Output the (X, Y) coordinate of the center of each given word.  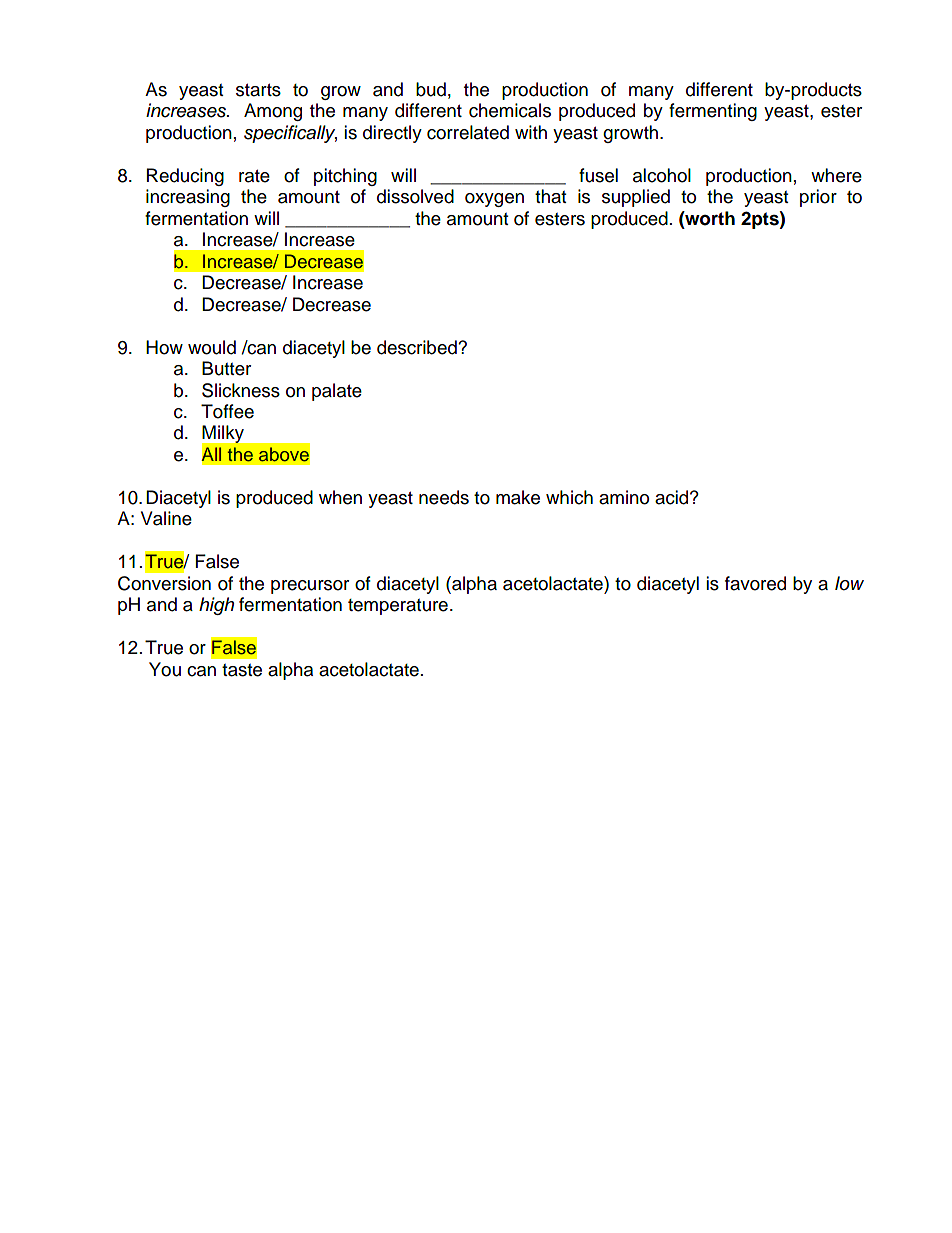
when (340, 497)
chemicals (510, 110)
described (418, 347)
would (212, 347)
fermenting (713, 112)
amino (624, 497)
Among (273, 112)
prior (818, 198)
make (518, 497)
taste (242, 670)
